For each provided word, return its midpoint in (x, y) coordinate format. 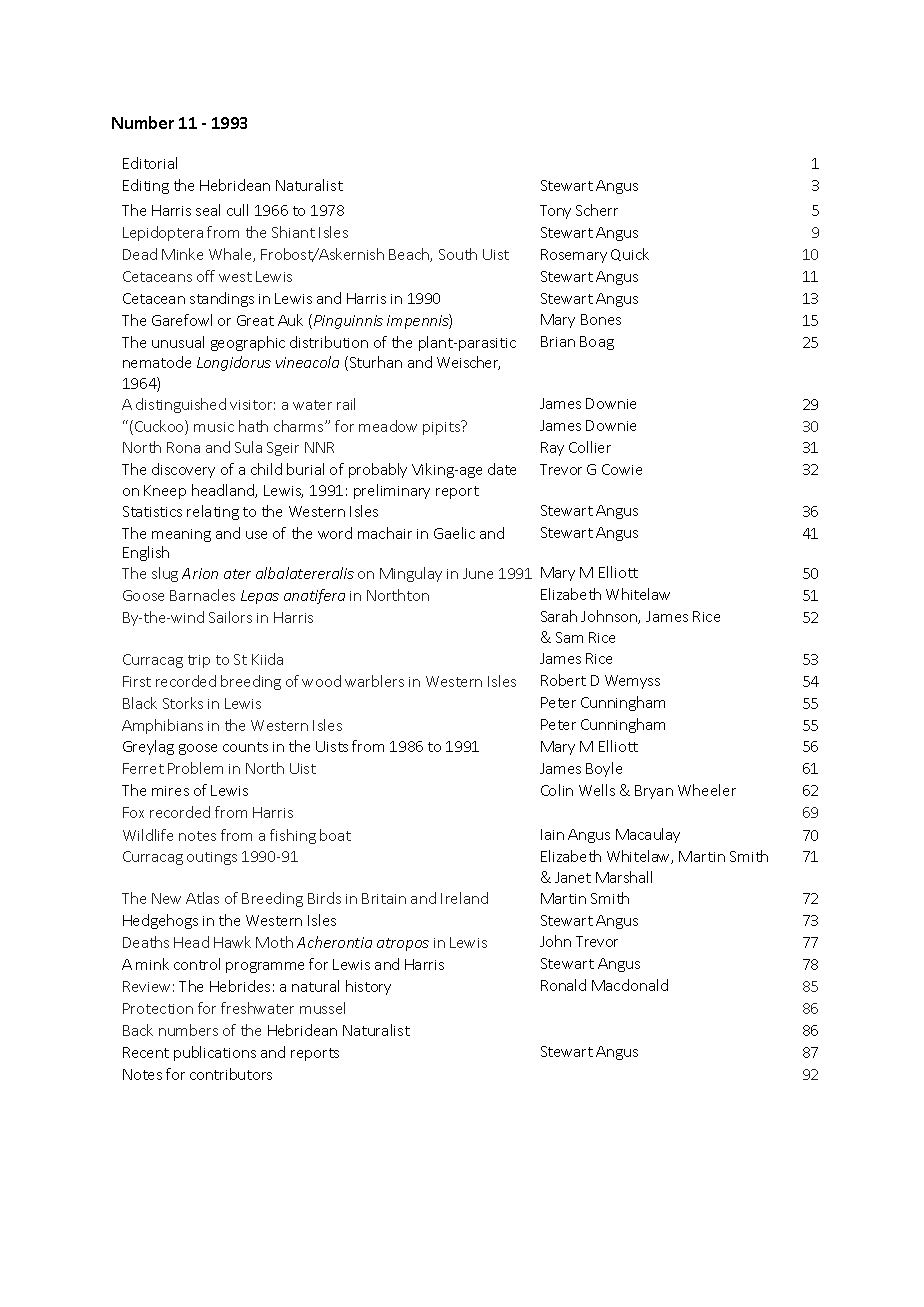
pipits (443, 427)
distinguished (181, 405)
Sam (569, 637)
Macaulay (648, 835)
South (458, 254)
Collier (590, 447)
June (478, 573)
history (368, 987)
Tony (555, 212)
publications (215, 1053)
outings (212, 858)
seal (208, 210)
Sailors (230, 617)
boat (335, 835)
